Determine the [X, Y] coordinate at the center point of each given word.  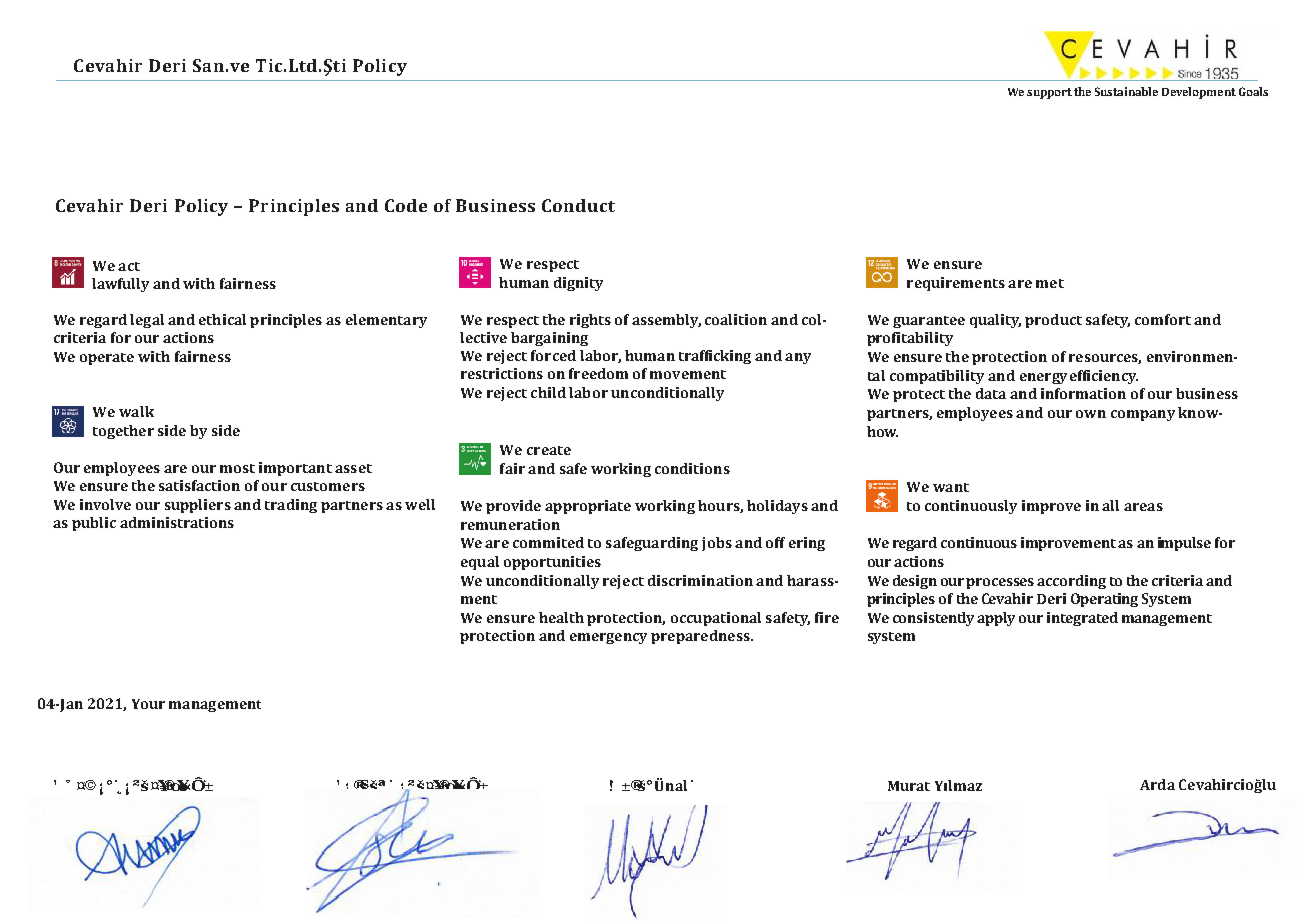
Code [406, 205]
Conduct [578, 205]
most [237, 468]
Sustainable [1126, 91]
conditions [692, 468]
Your [148, 704]
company [1143, 415]
